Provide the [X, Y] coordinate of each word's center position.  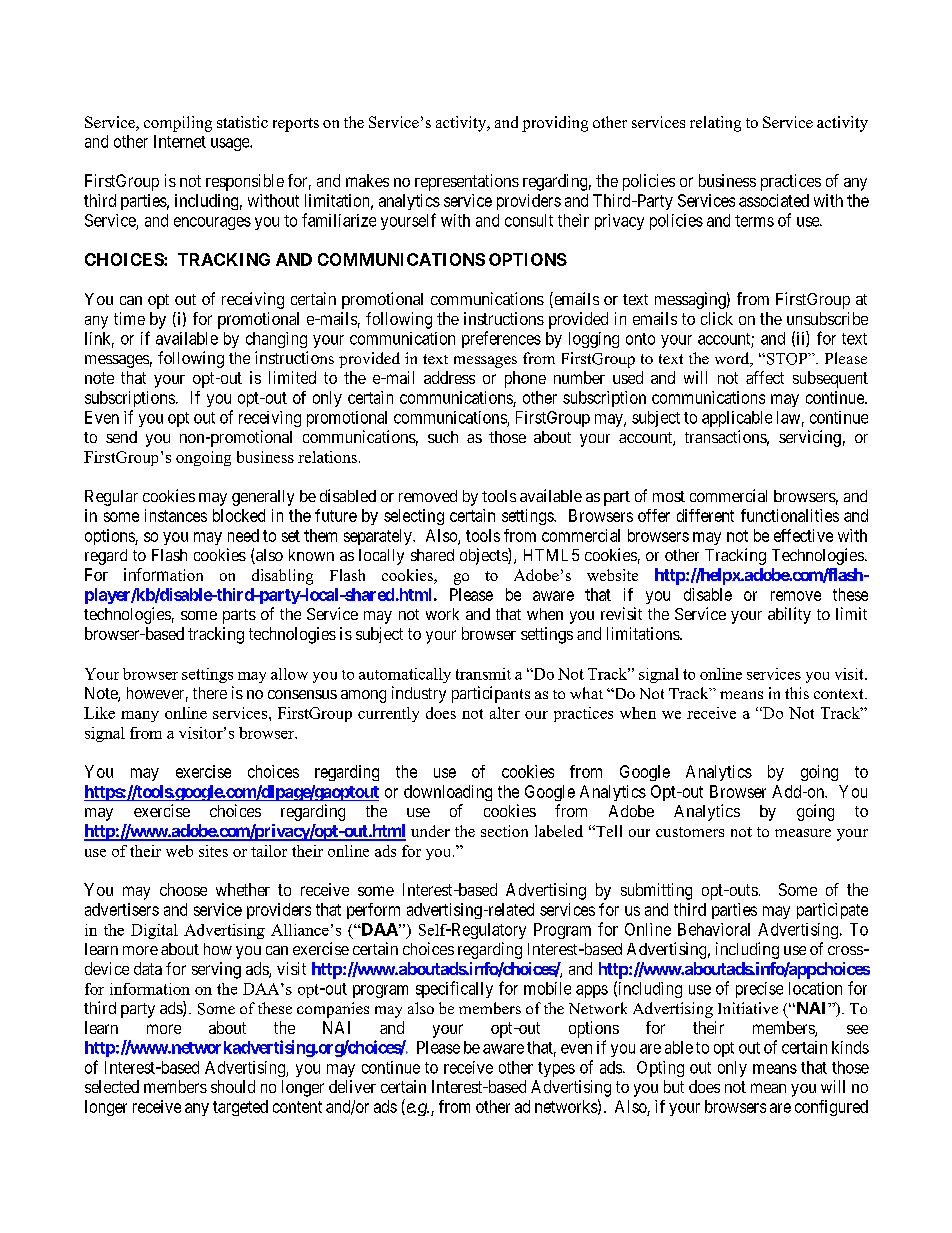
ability [789, 615]
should [233, 1086]
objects [484, 556]
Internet [180, 141]
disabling [282, 577]
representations [467, 182]
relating [715, 124]
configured [831, 1108]
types [556, 1069]
